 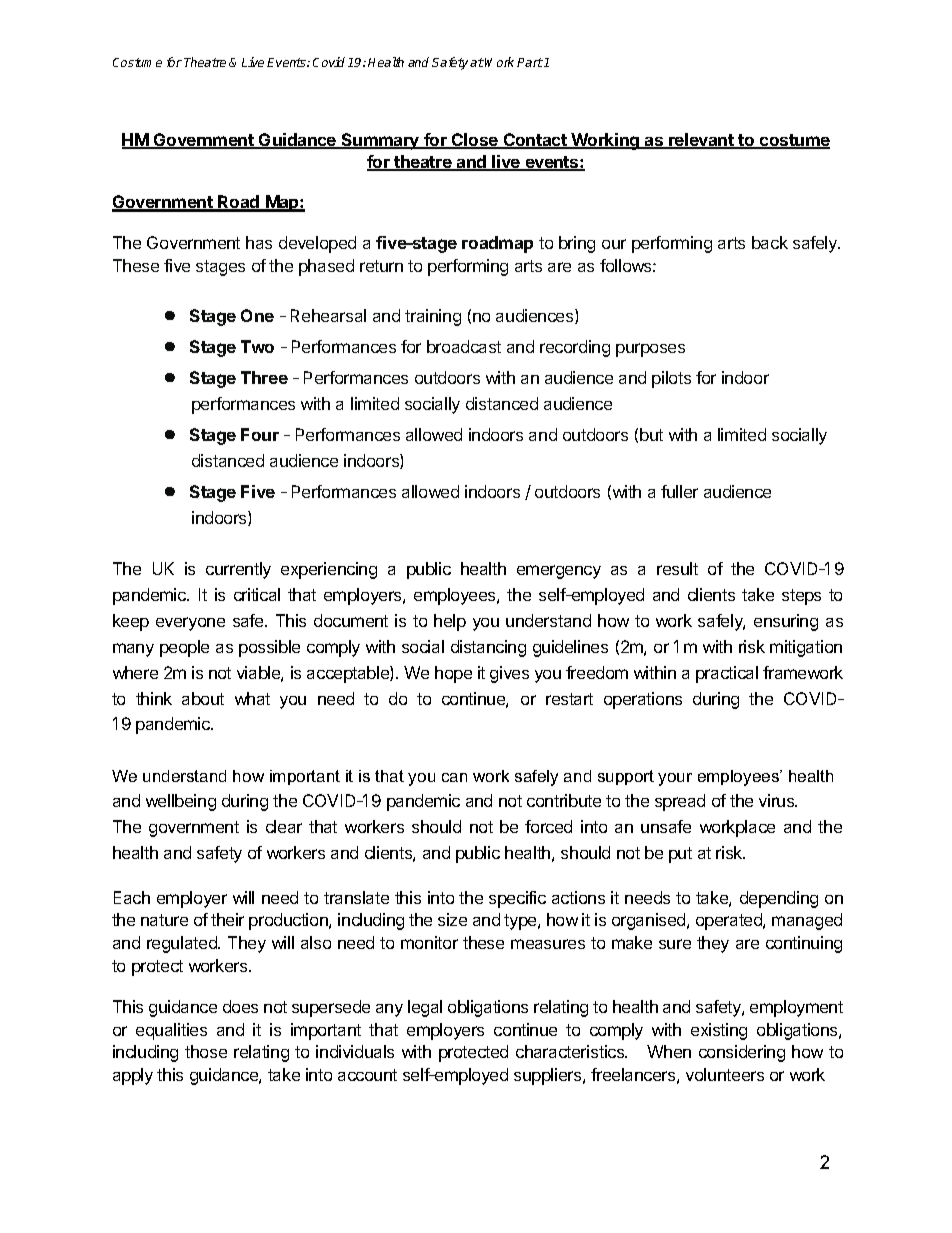 I want to click on relevant, so click(x=701, y=141).
